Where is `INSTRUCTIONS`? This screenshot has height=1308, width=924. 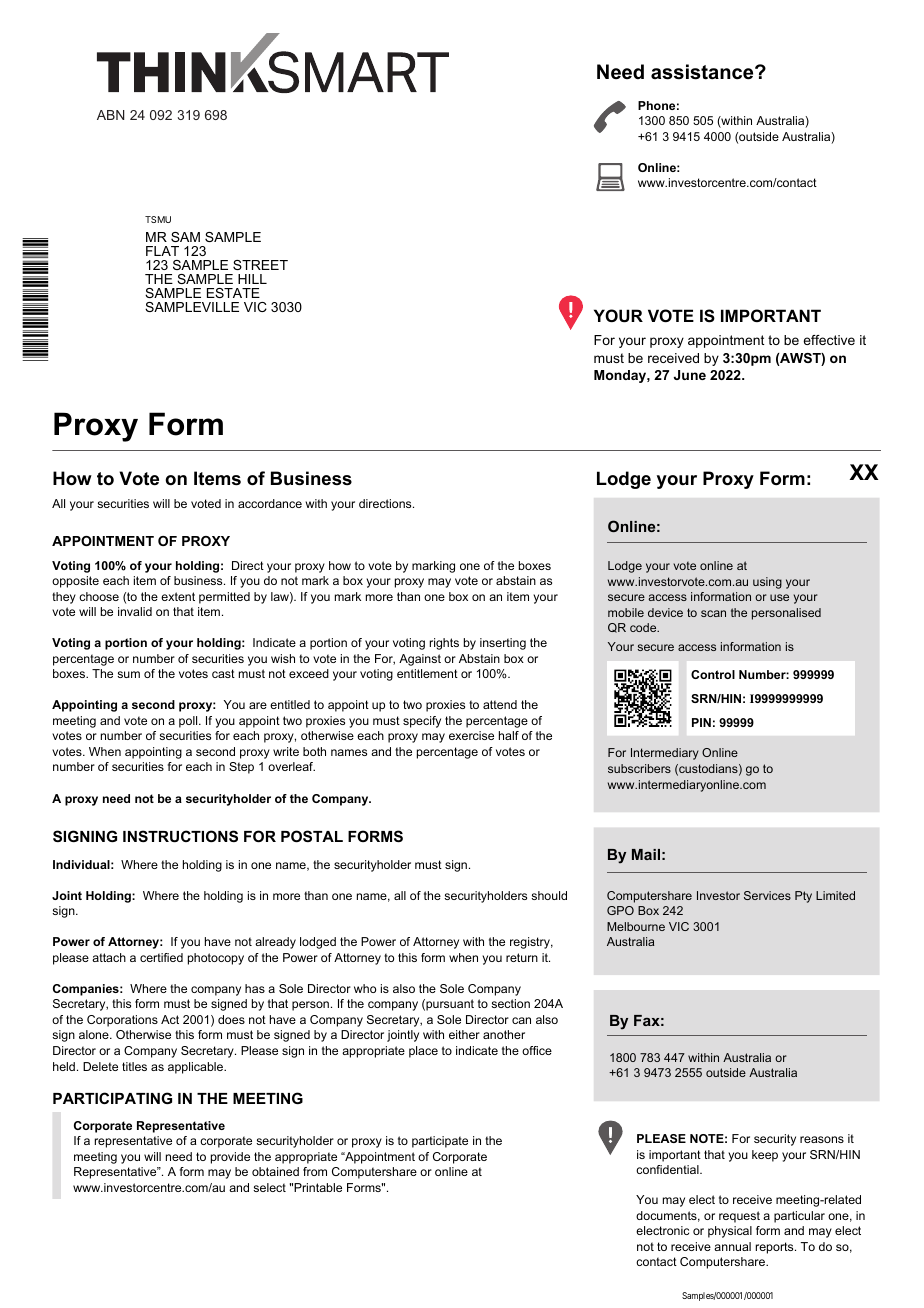
INSTRUCTIONS is located at coordinates (180, 836).
